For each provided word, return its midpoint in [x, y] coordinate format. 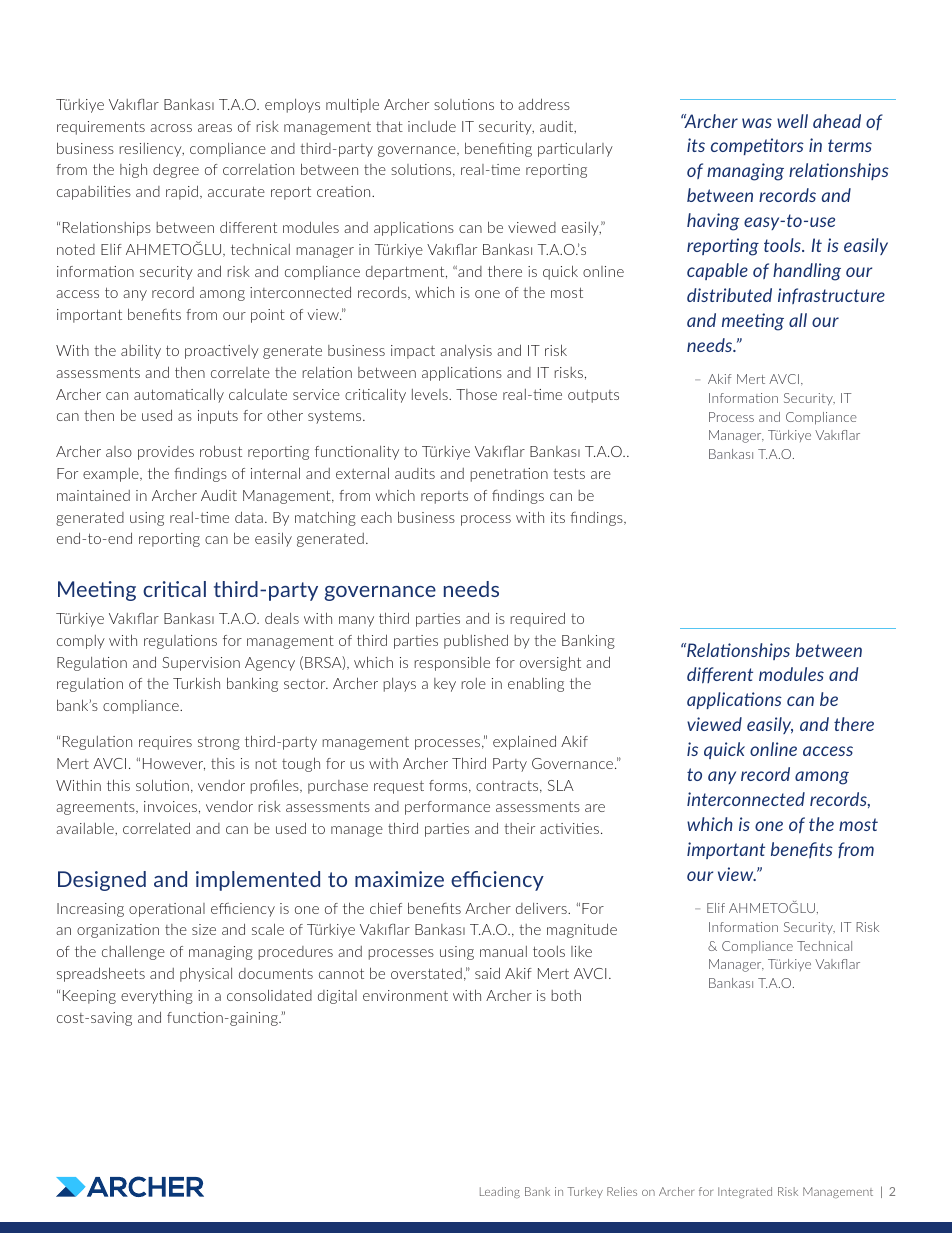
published [476, 641]
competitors [757, 146]
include [432, 126]
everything [157, 996]
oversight [550, 663]
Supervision [201, 664]
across [171, 128]
